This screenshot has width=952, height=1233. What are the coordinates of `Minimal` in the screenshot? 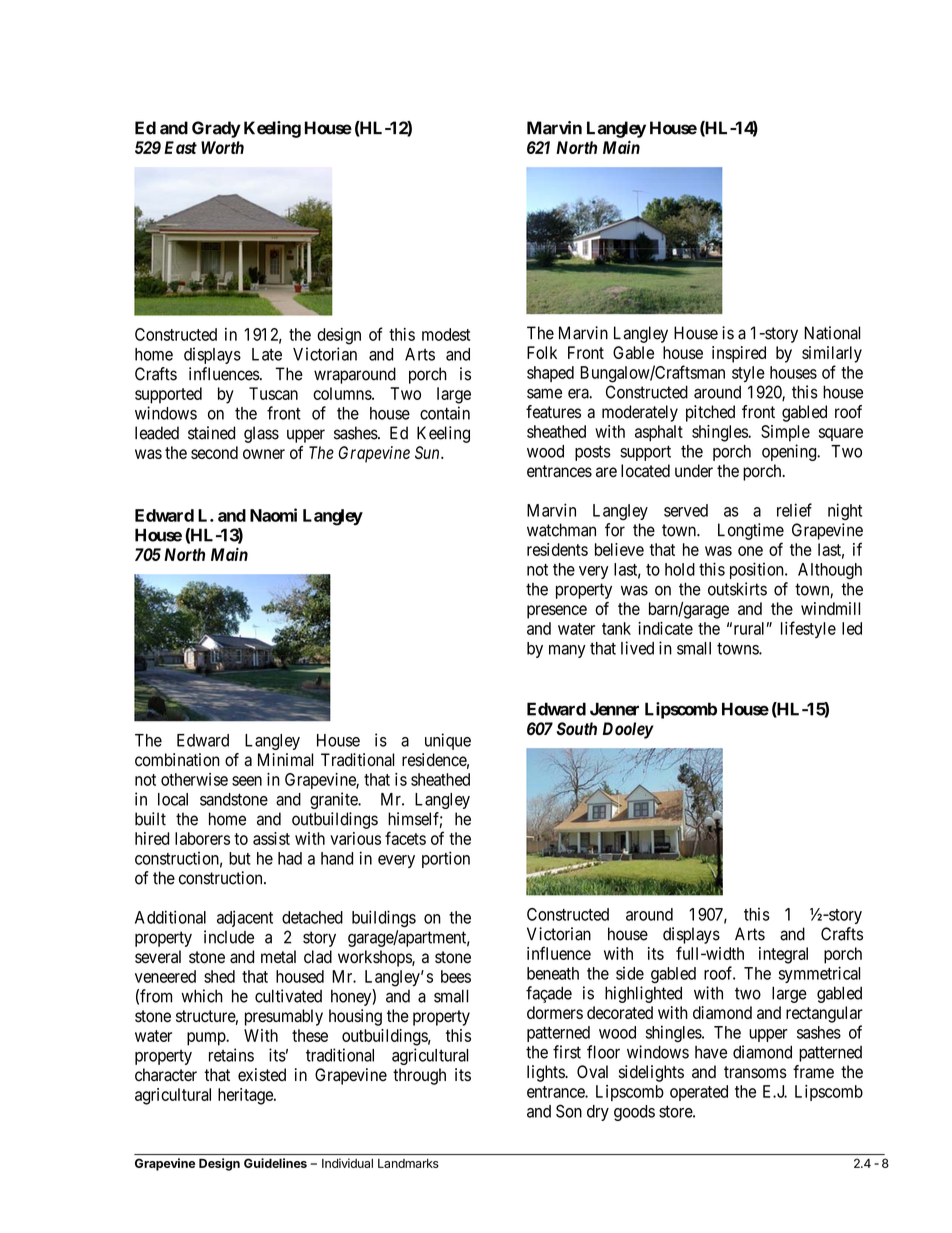 It's located at (285, 760).
